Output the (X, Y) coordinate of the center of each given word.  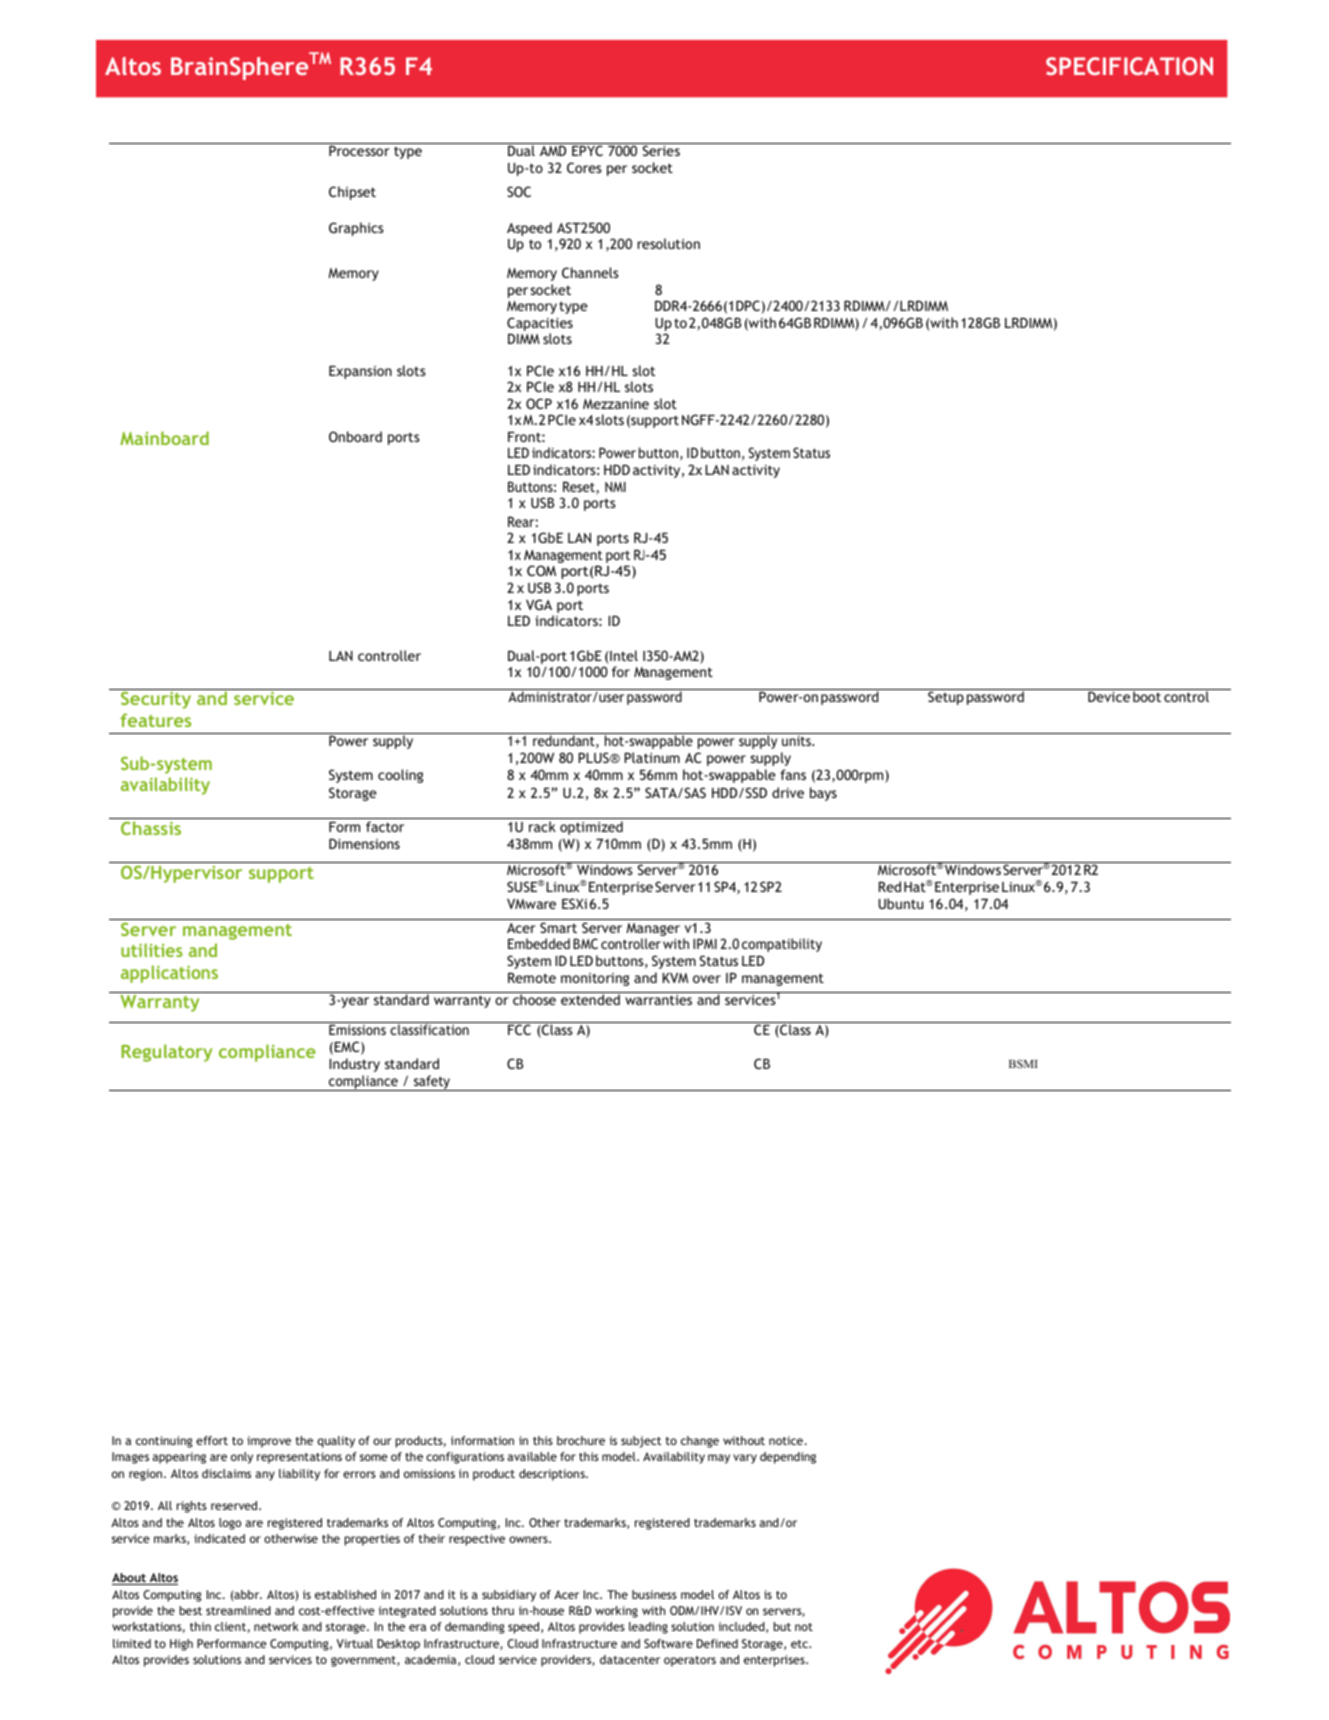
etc (801, 1644)
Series (661, 150)
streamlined (238, 1610)
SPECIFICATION (1129, 66)
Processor (359, 150)
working (616, 1612)
